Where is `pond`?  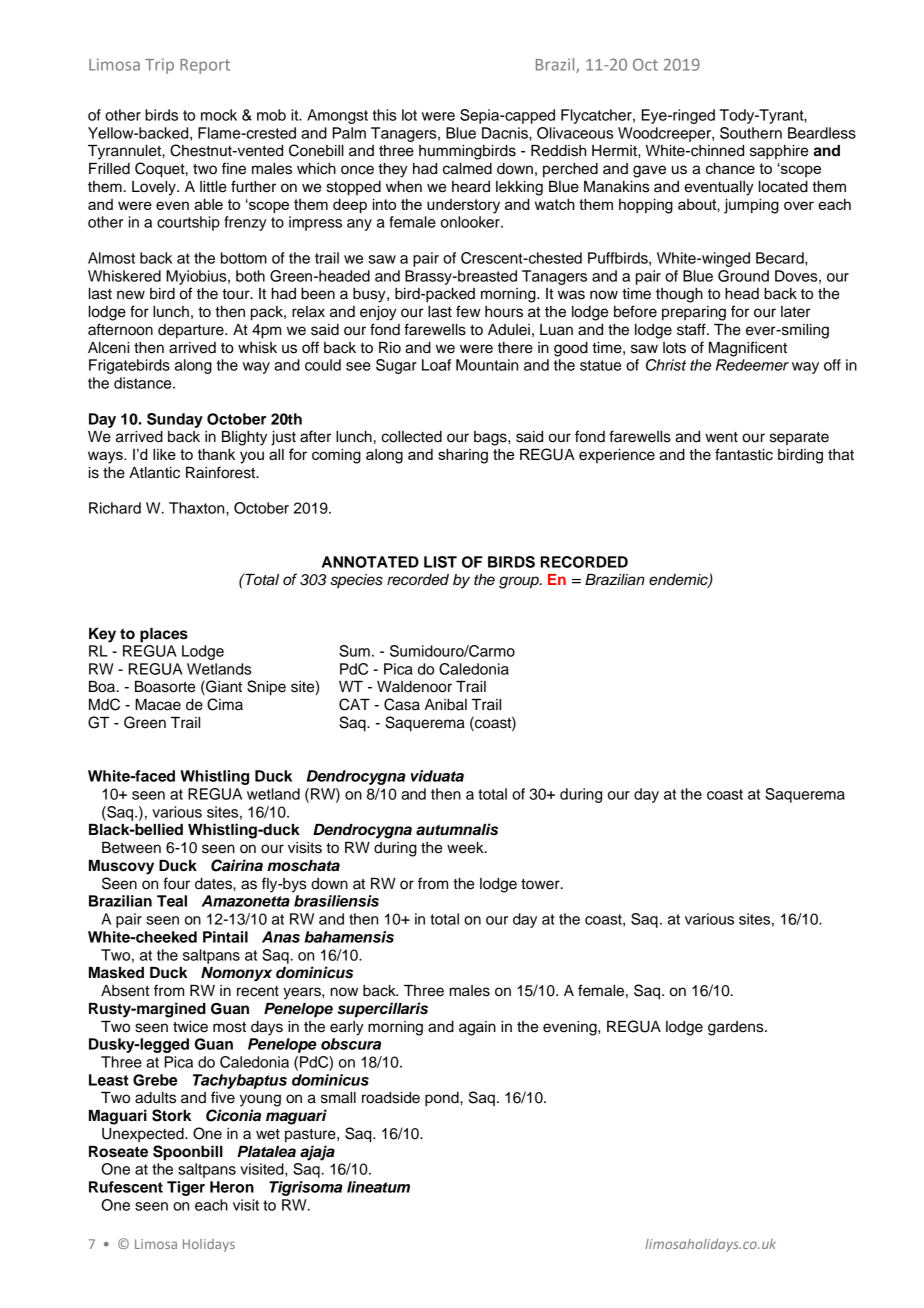
pond is located at coordinates (443, 1099).
